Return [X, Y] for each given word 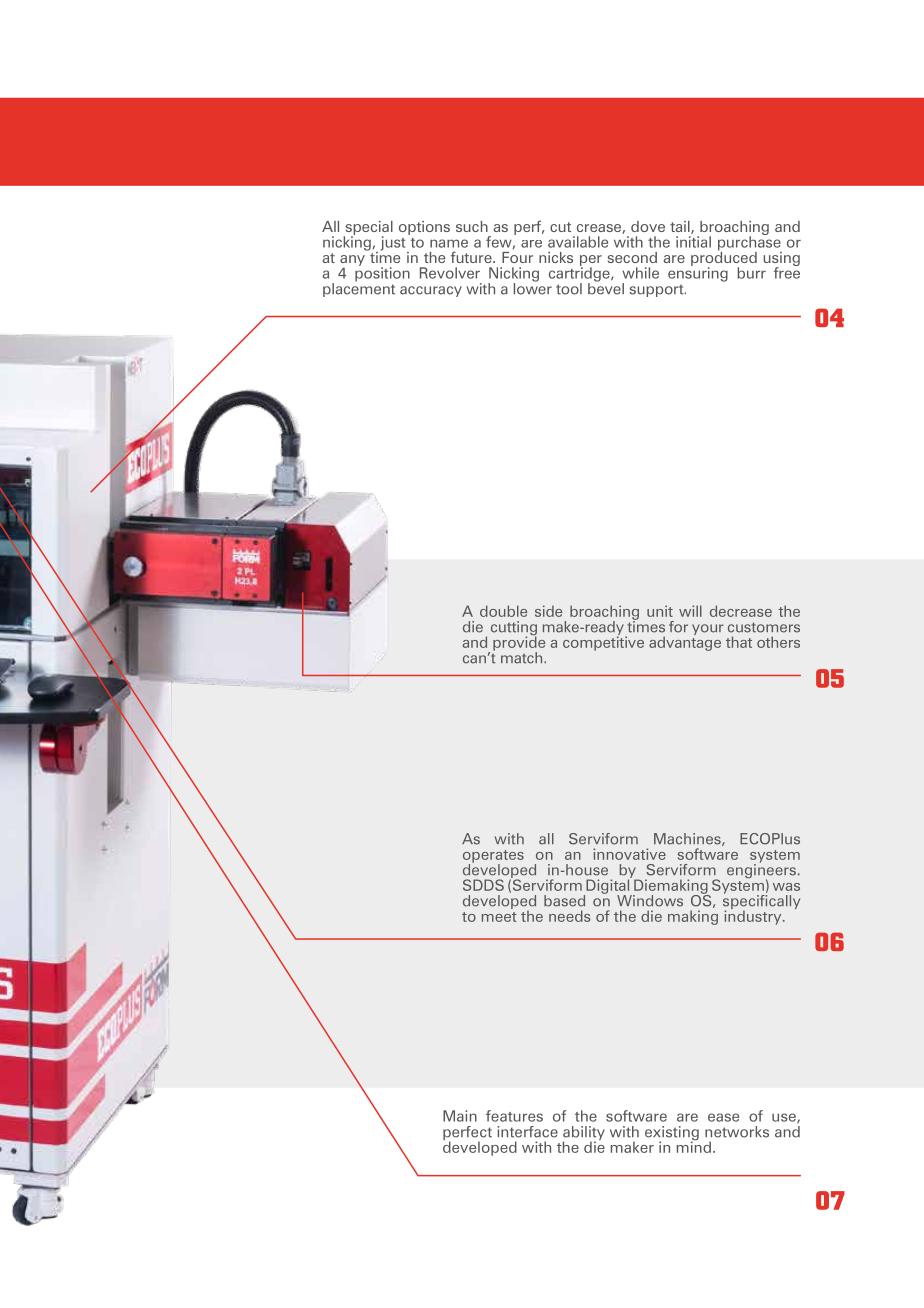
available [578, 242]
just [394, 244]
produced [724, 258]
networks [737, 1132]
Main [460, 1116]
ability [584, 1134]
